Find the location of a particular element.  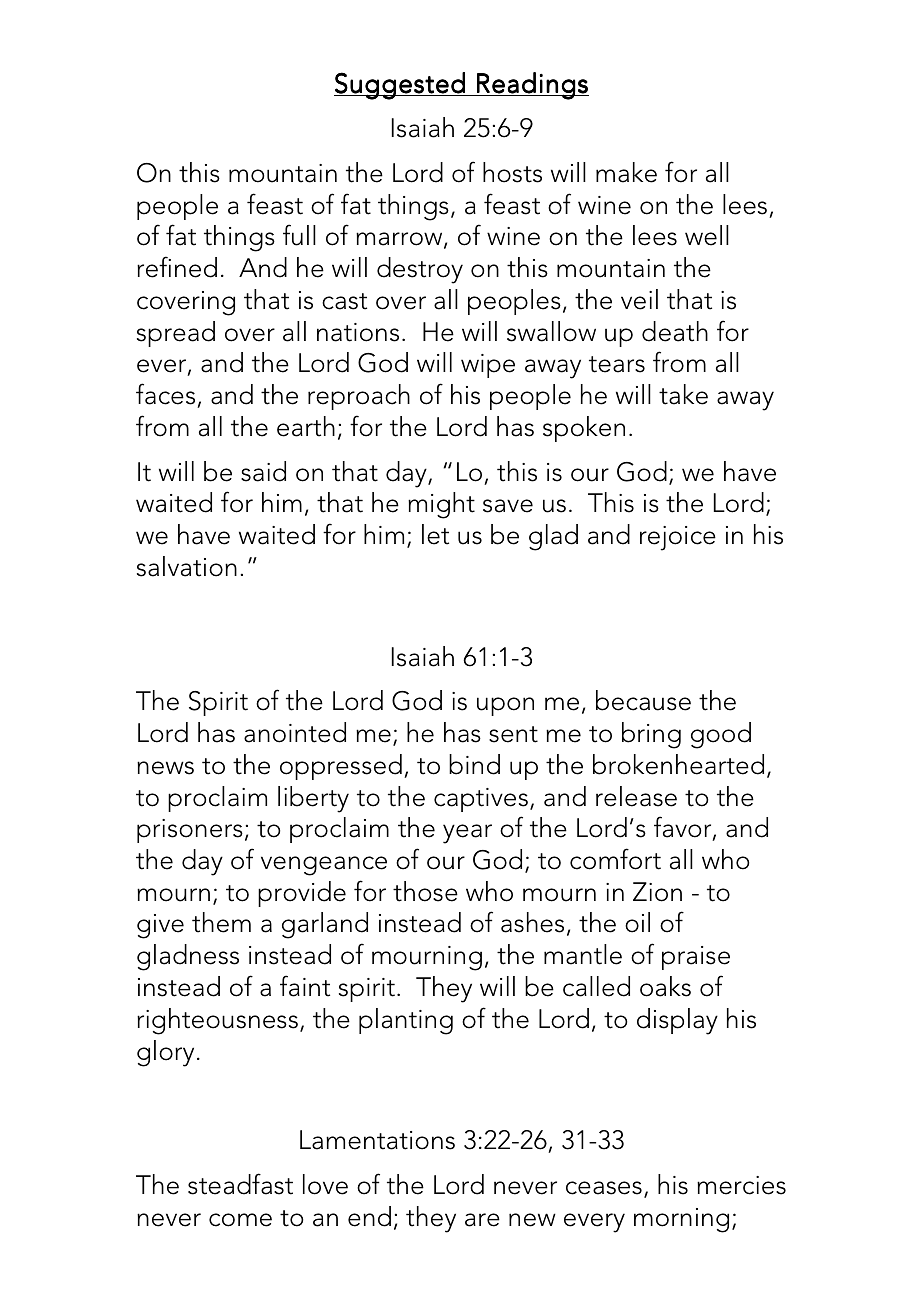

steadfast is located at coordinates (240, 1184).
